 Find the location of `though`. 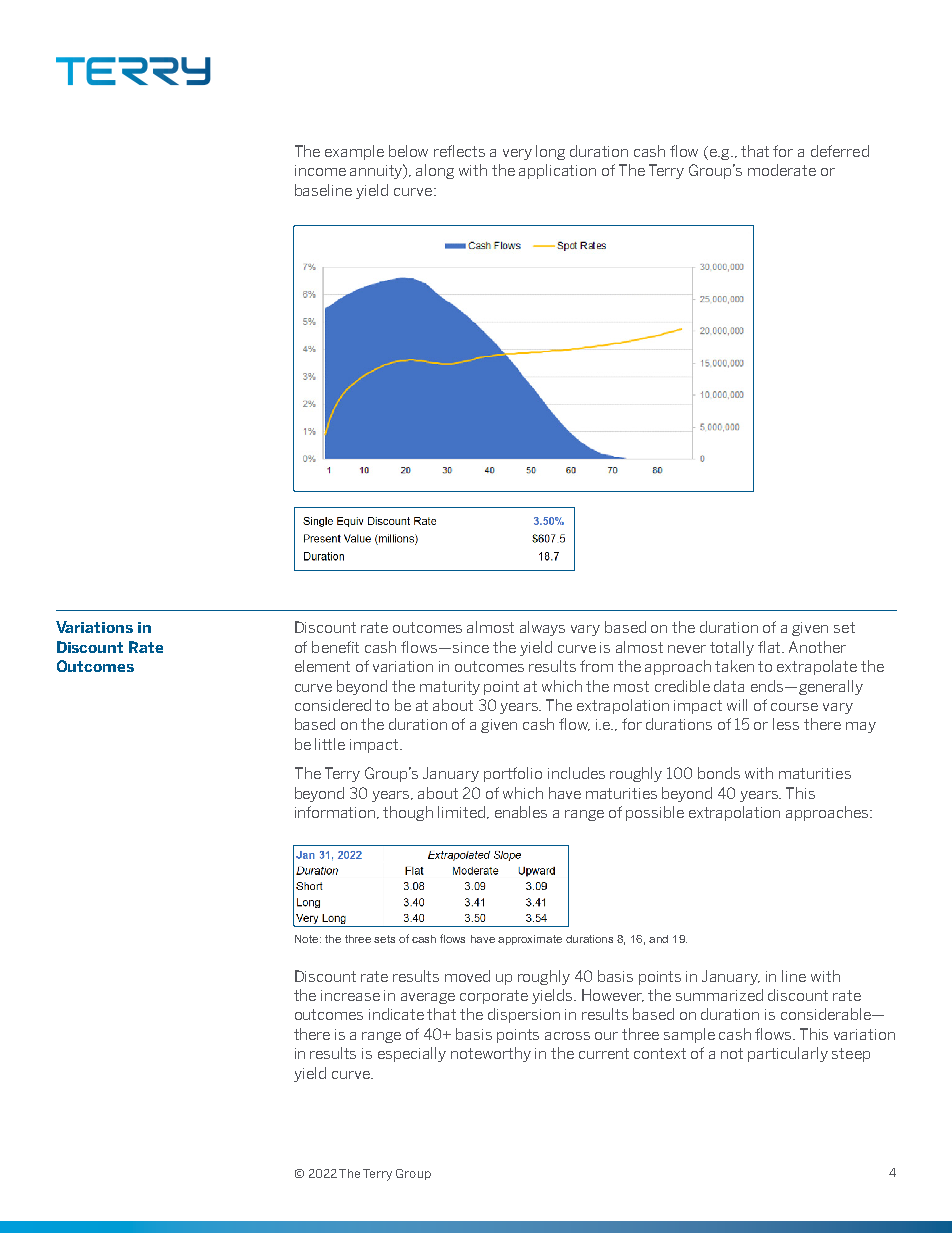

though is located at coordinates (408, 813).
